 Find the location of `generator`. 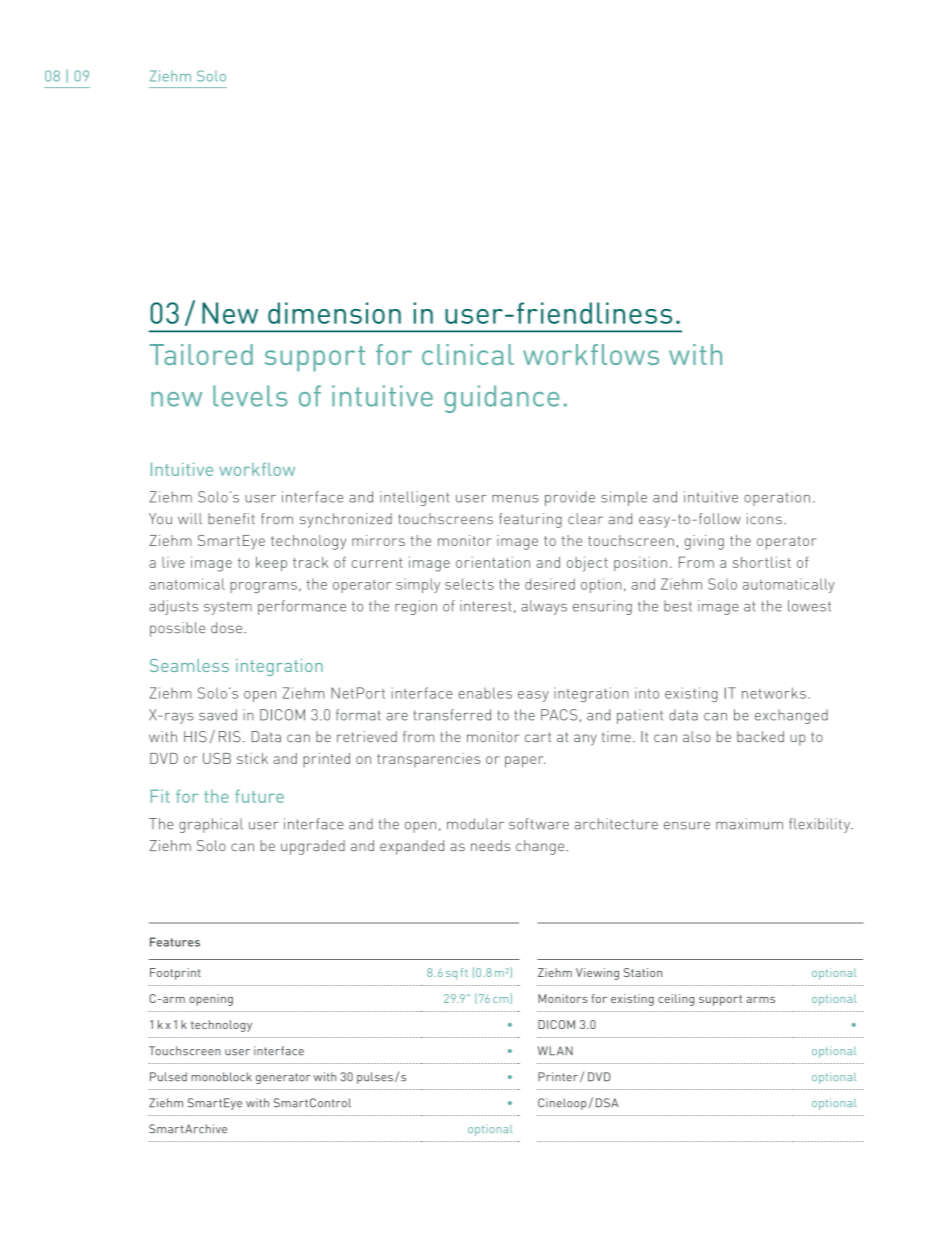

generator is located at coordinates (283, 1078).
